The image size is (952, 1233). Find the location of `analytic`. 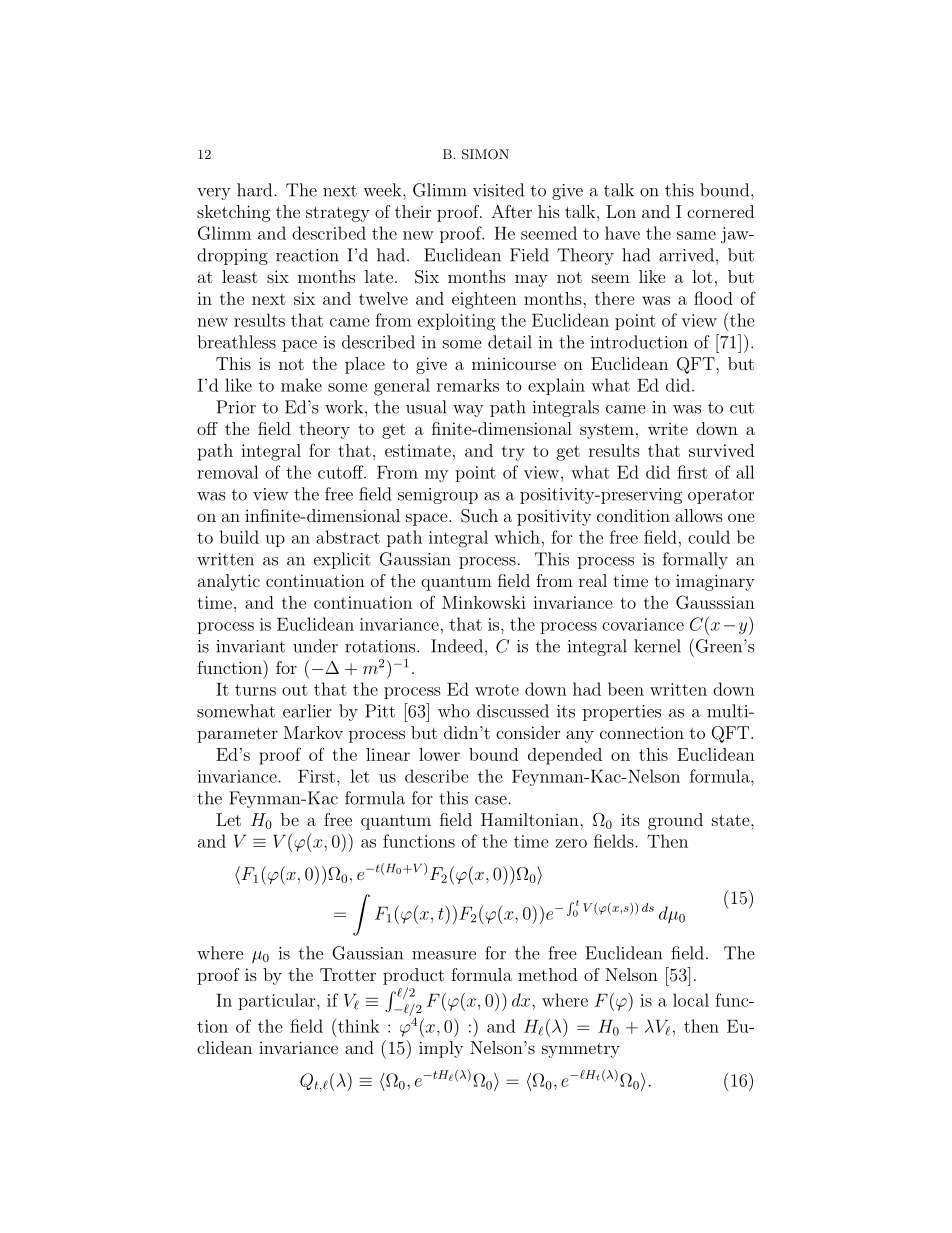

analytic is located at coordinates (229, 582).
